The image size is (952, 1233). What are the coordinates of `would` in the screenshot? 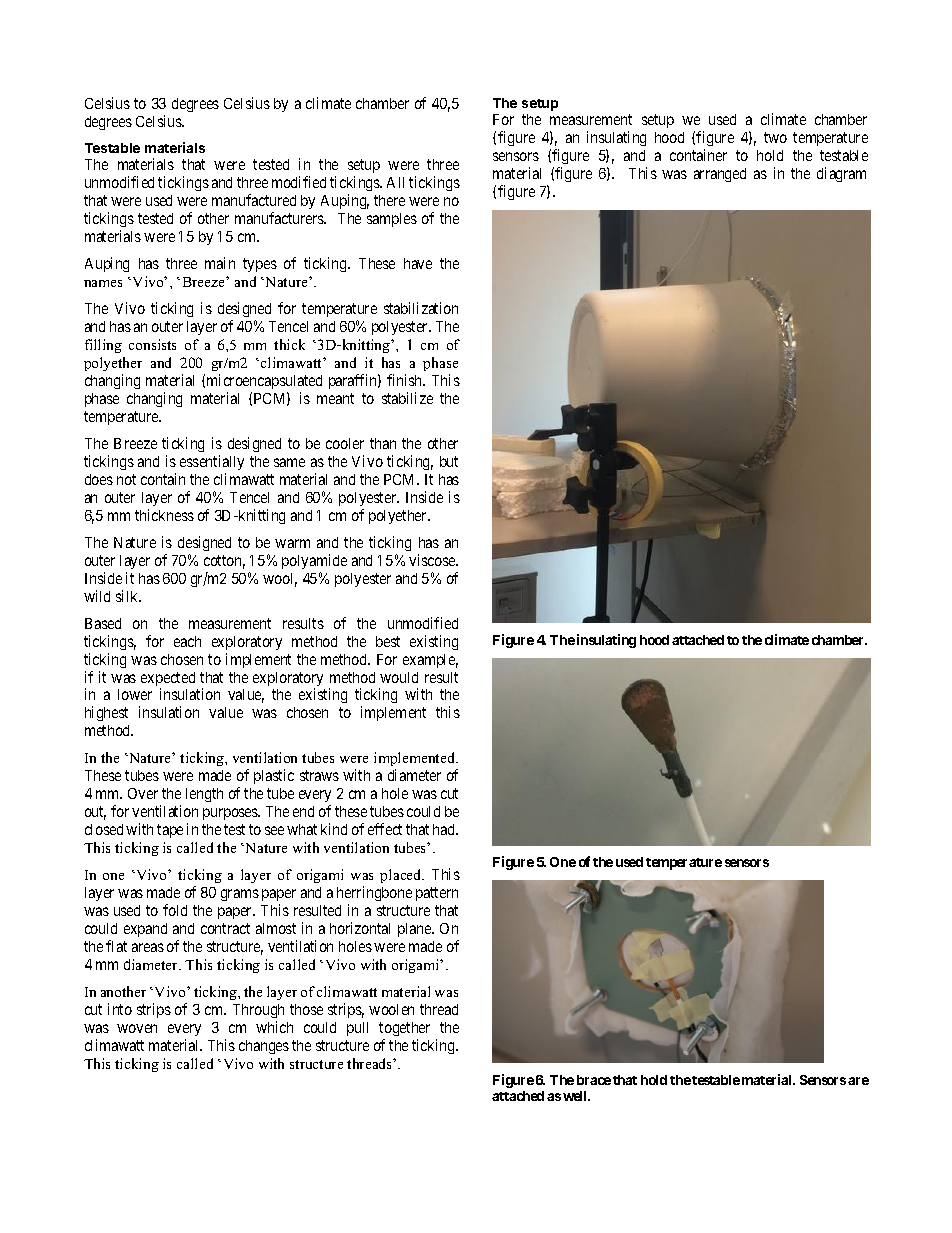 It's located at (399, 677).
